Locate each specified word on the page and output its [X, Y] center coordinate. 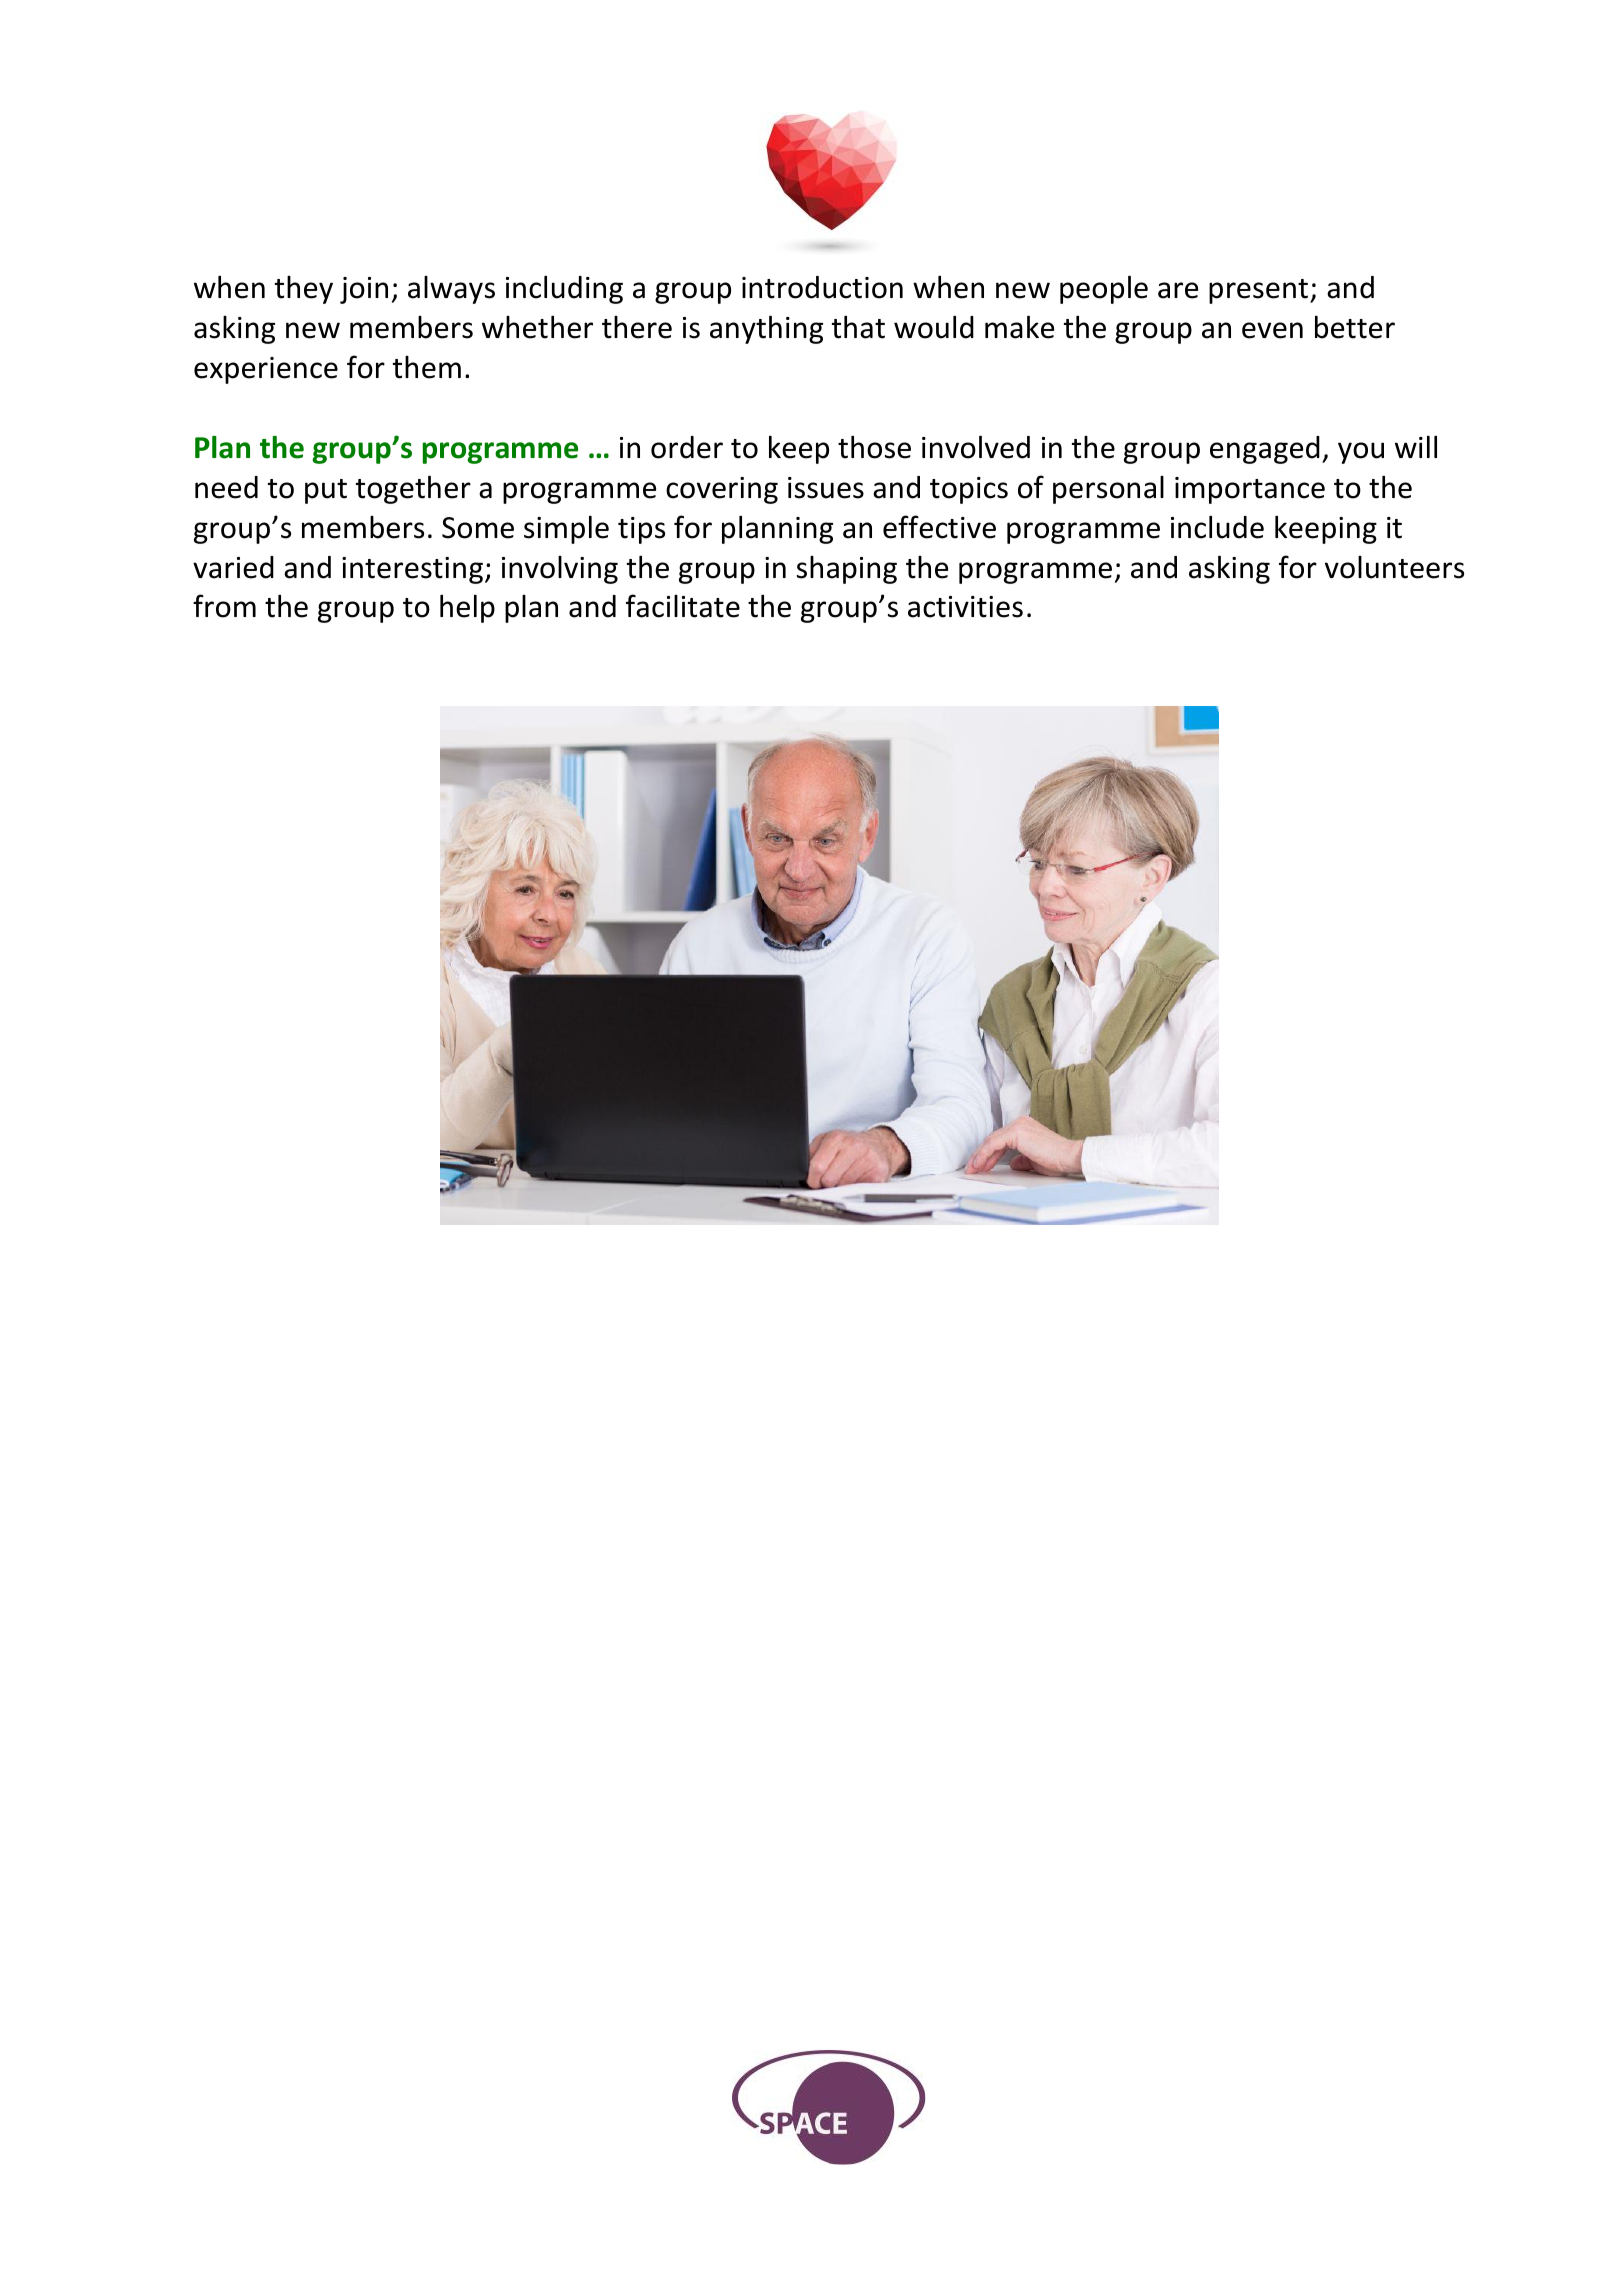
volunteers [1394, 567]
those [874, 447]
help [467, 608]
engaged [1265, 450]
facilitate [683, 606]
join [364, 290]
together [413, 489]
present [1260, 291]
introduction [822, 287]
